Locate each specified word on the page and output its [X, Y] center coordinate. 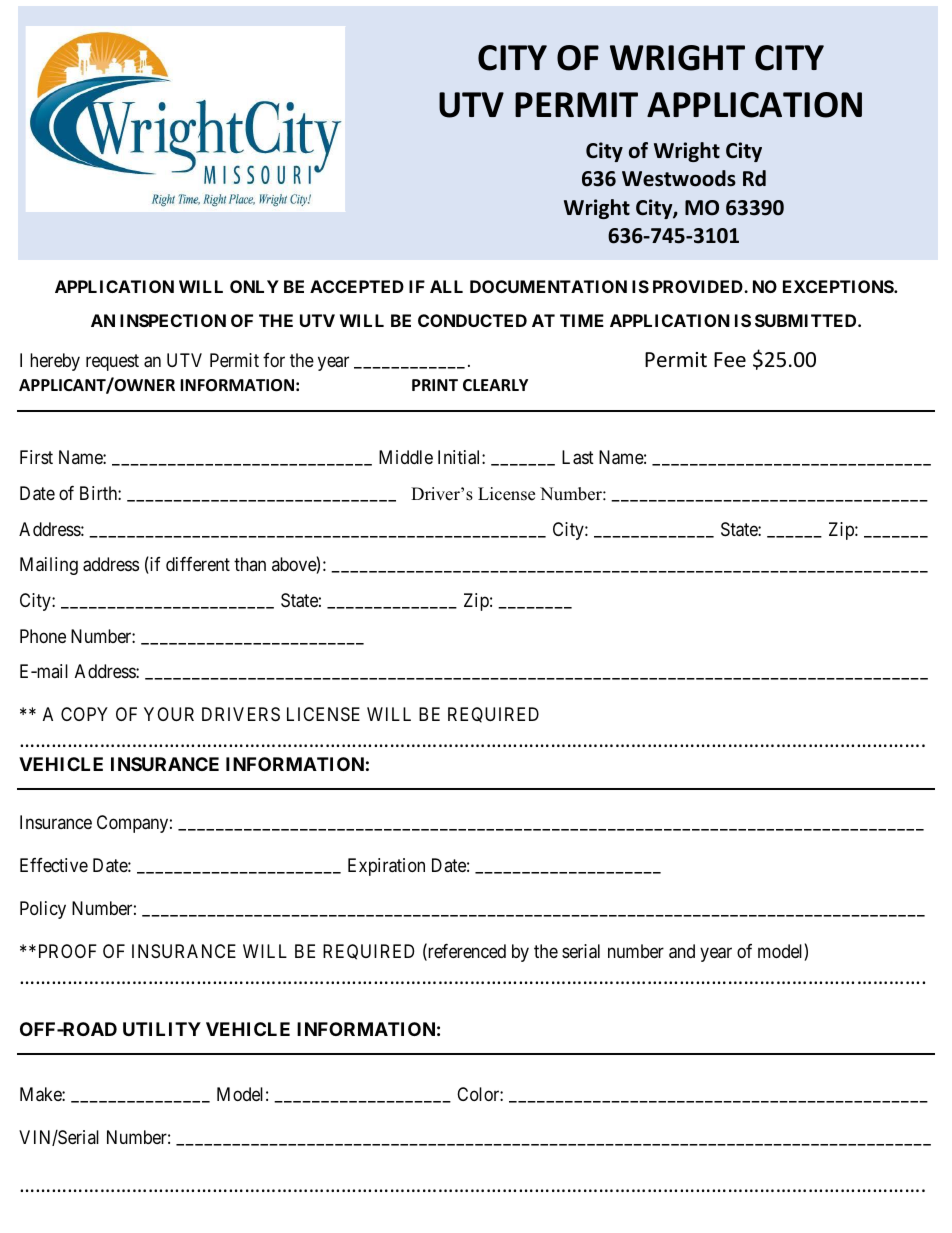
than [250, 564]
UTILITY [162, 1029]
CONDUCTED [472, 320]
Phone [43, 636]
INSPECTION [173, 320]
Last [578, 457]
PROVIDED [699, 286]
